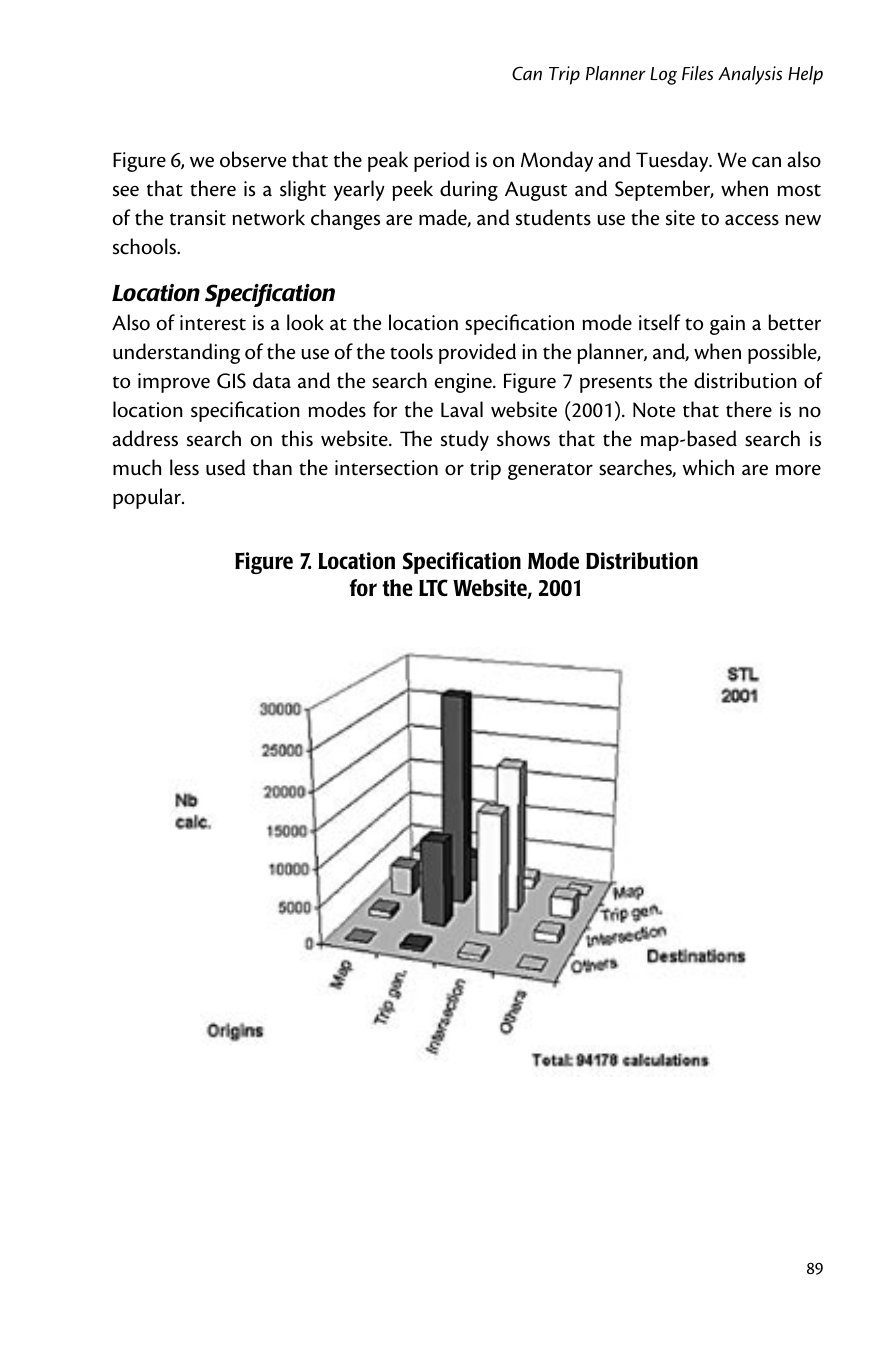 The height and width of the document is (1345, 896). What do you see at coordinates (752, 220) in the document?
I see `access` at bounding box center [752, 220].
